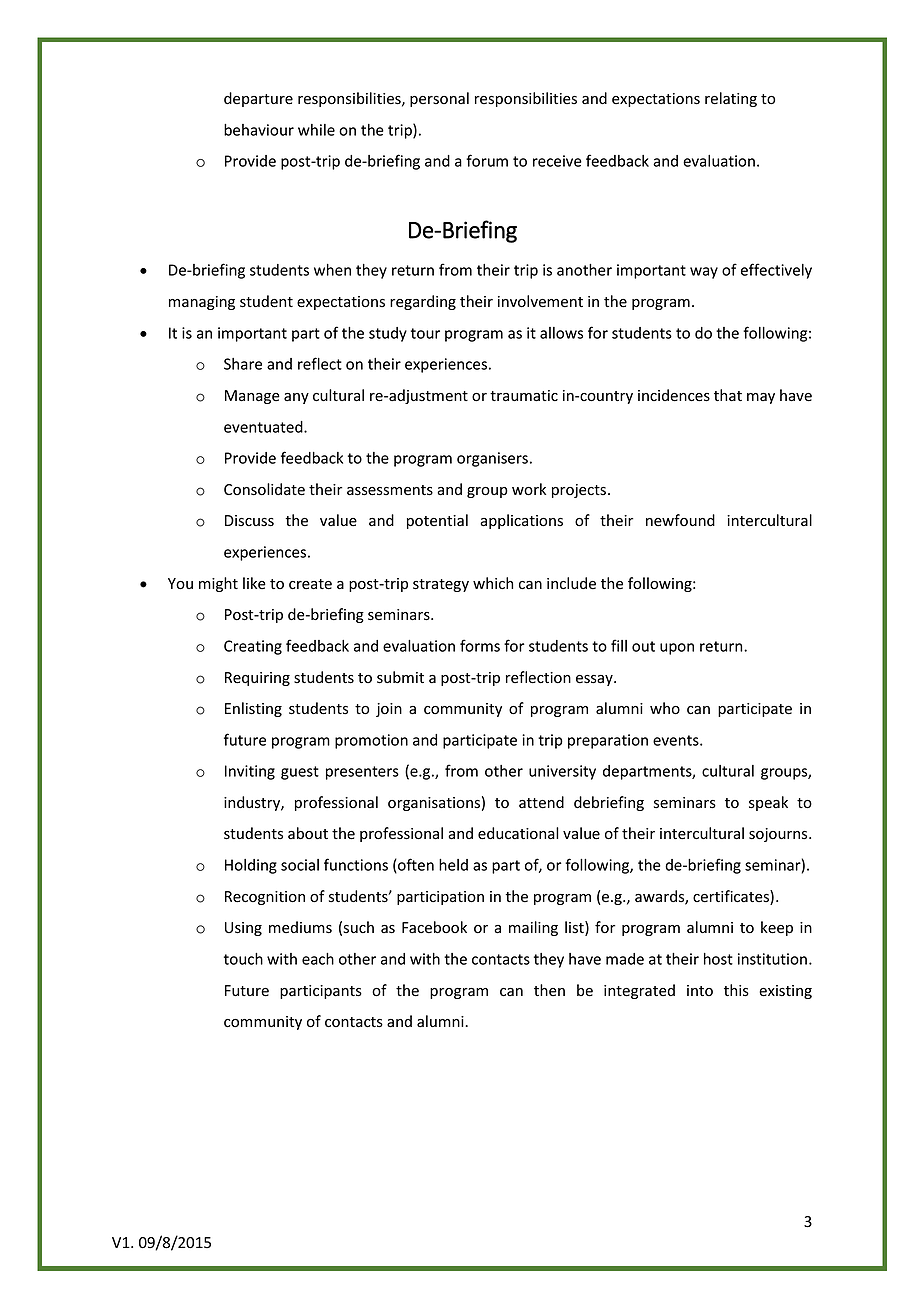 The height and width of the screenshot is (1308, 924). I want to click on that, so click(728, 395).
